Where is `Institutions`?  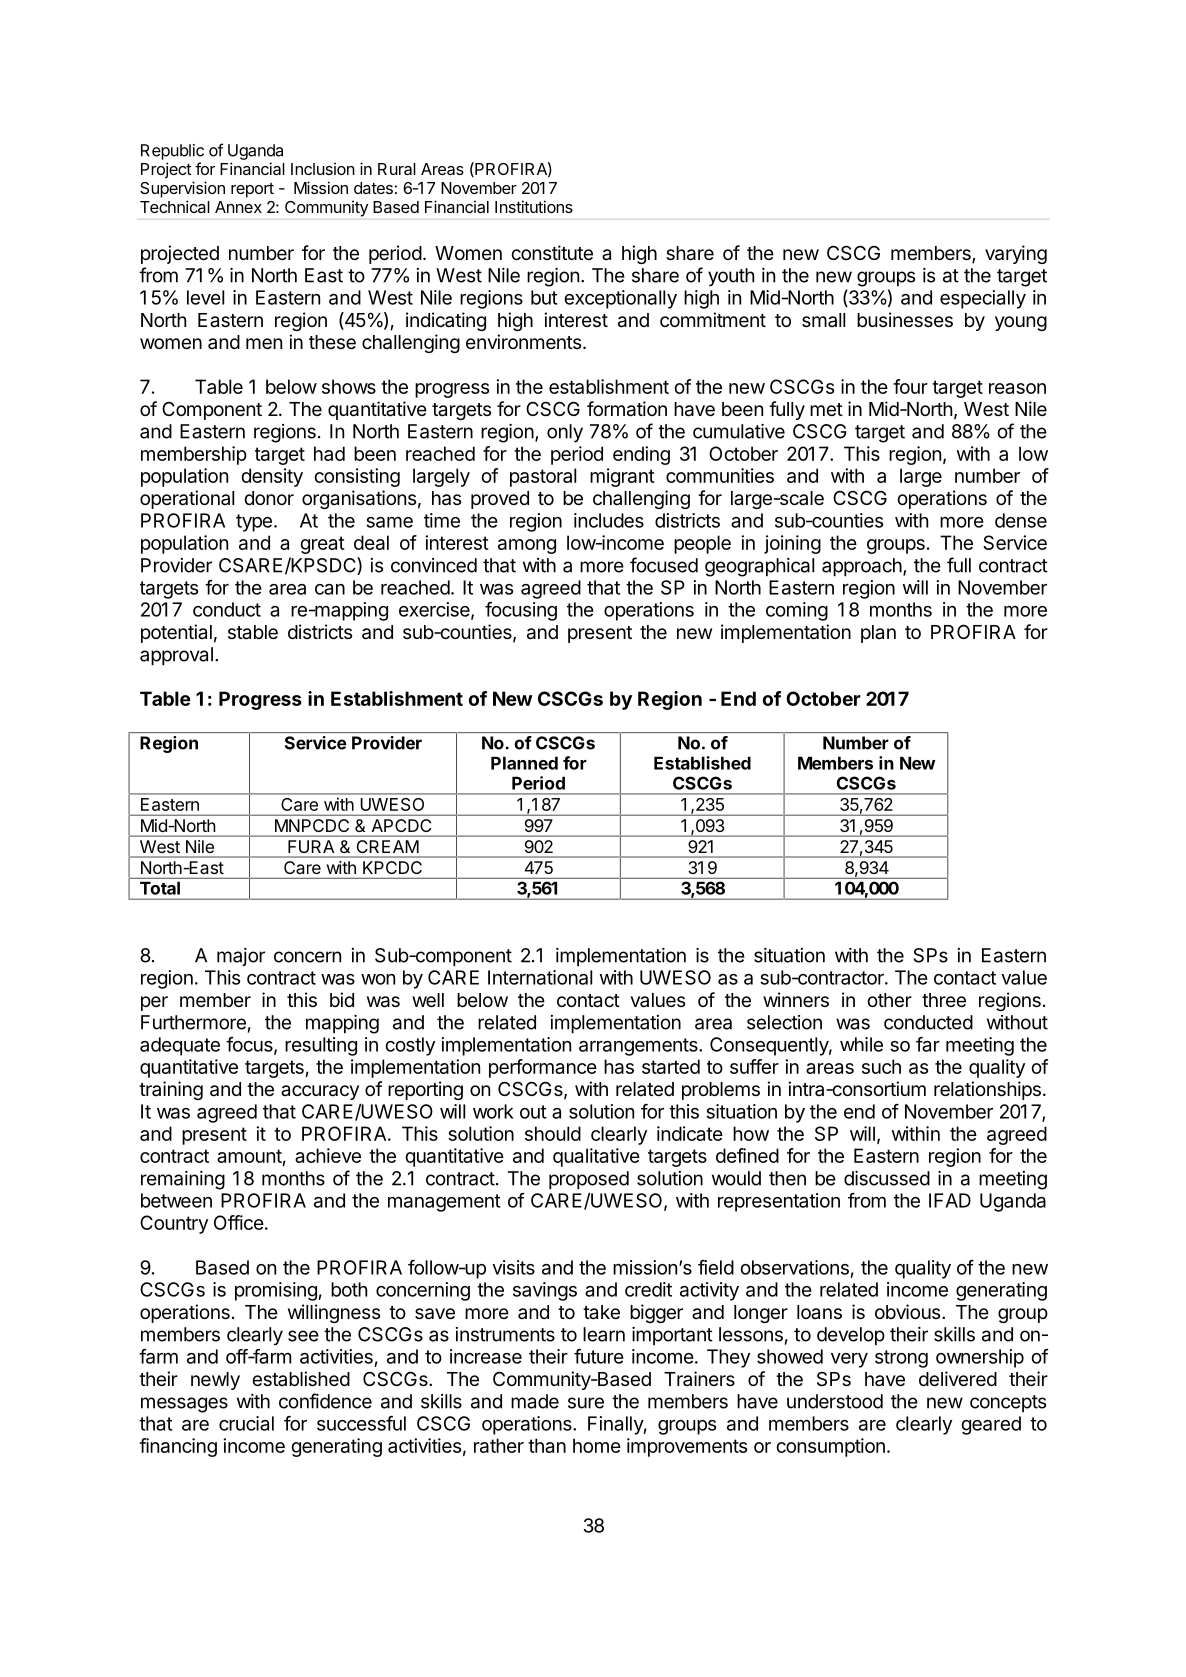 Institutions is located at coordinates (534, 206).
